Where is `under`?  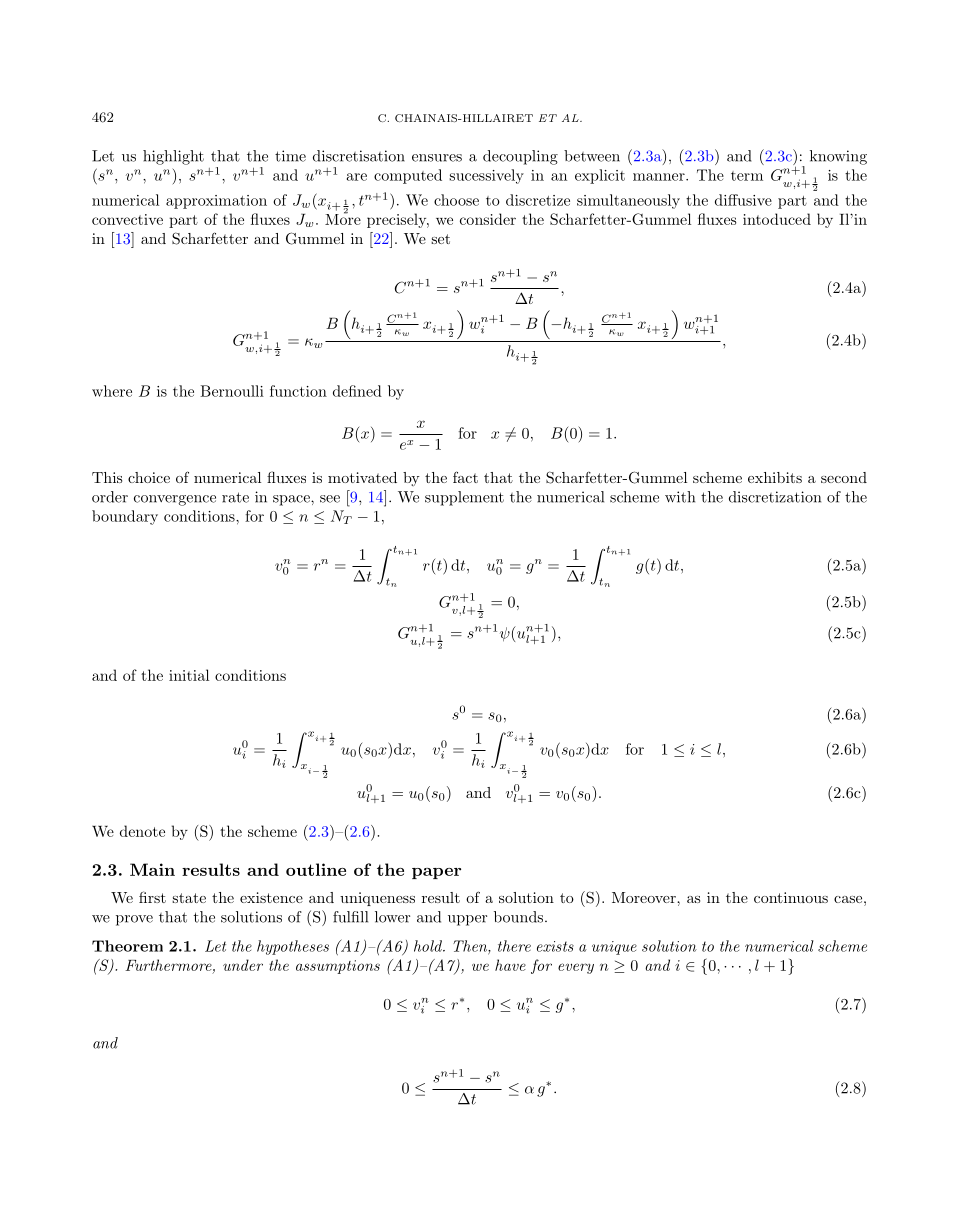
under is located at coordinates (243, 965).
